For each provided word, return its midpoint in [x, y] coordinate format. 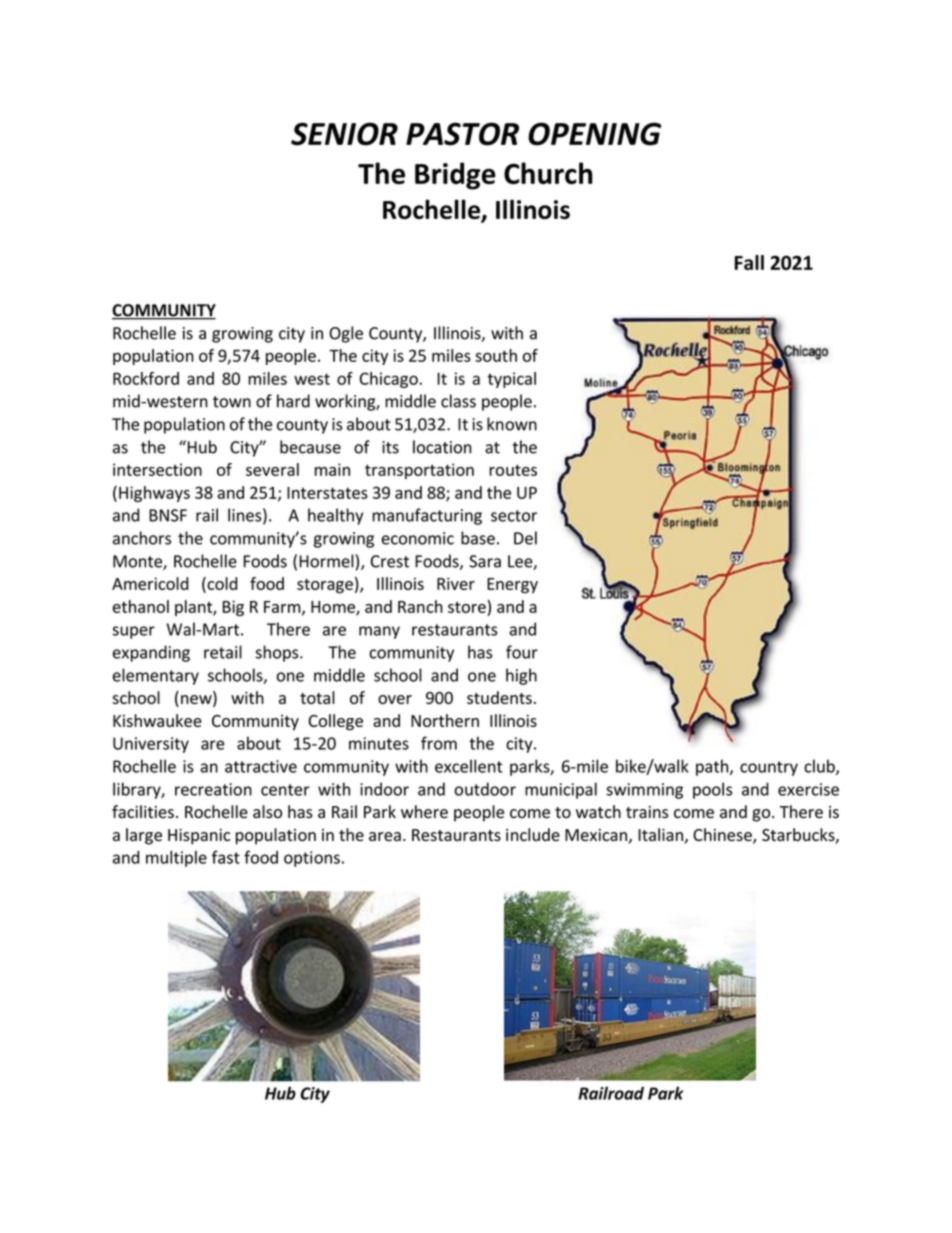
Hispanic [199, 837]
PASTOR [462, 134]
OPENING [594, 134]
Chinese [723, 836]
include [533, 834]
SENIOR [344, 134]
